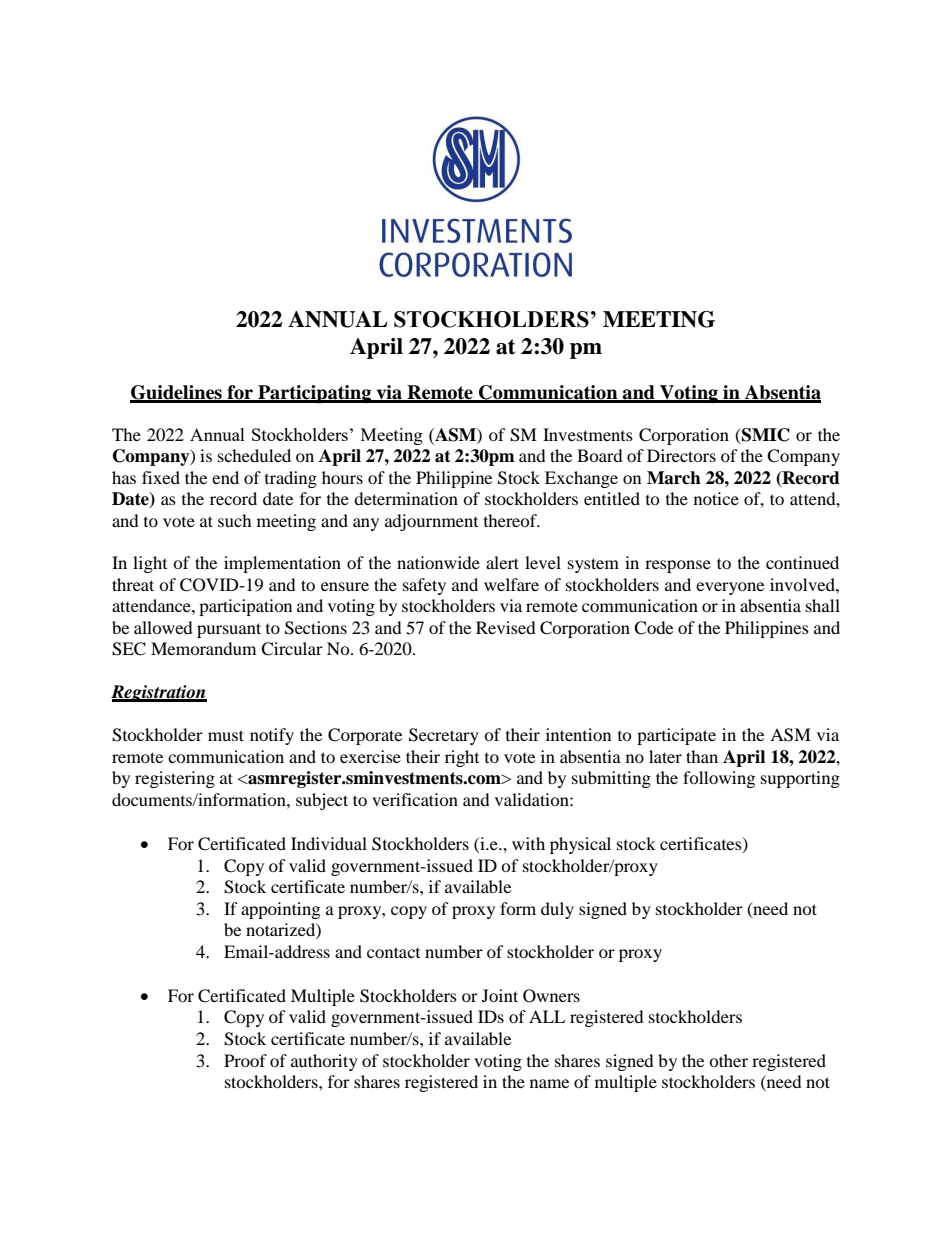  What do you see at coordinates (549, 1083) in the image?
I see `name` at bounding box center [549, 1083].
